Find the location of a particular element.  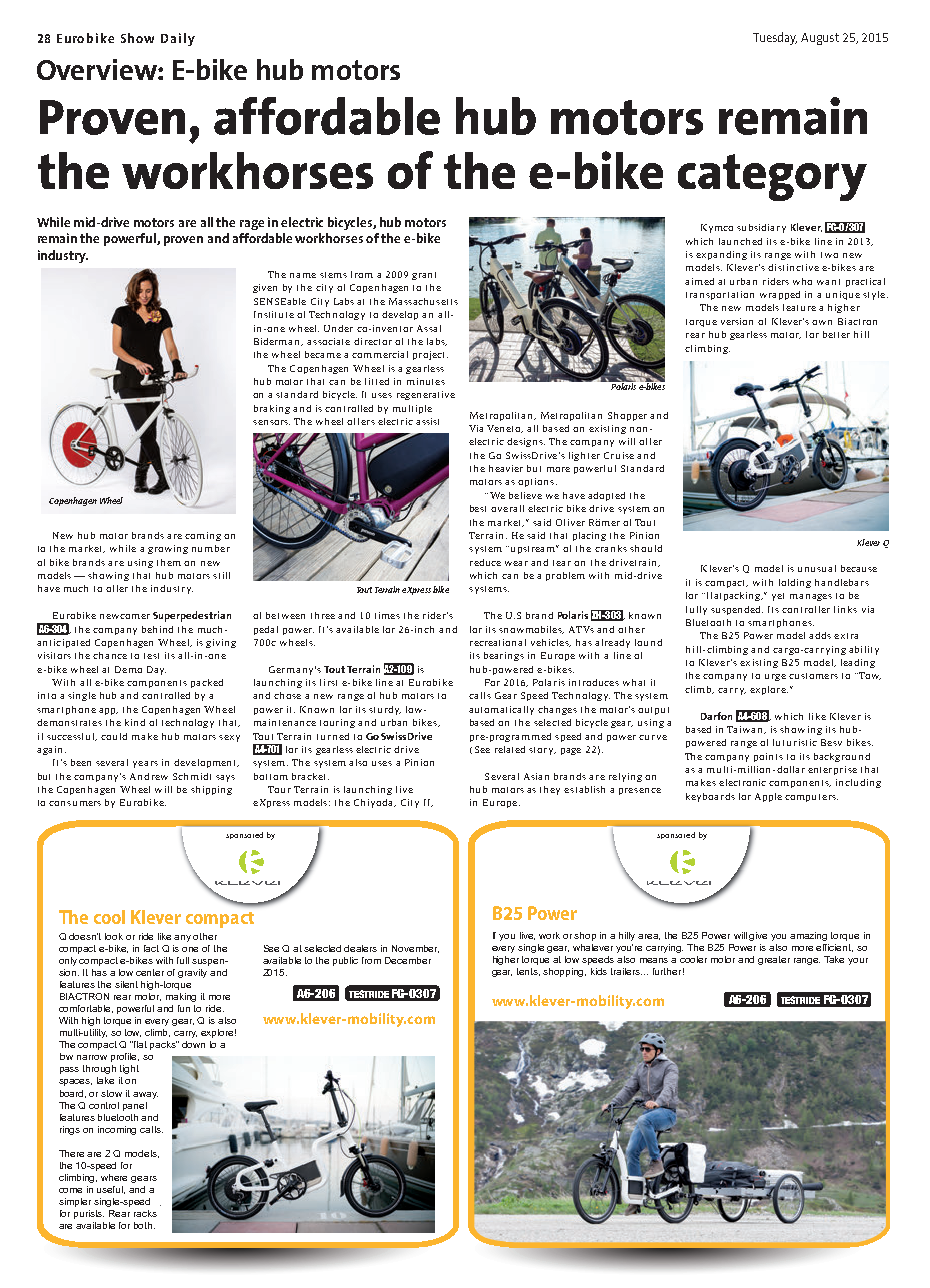

racks is located at coordinates (145, 1213).
